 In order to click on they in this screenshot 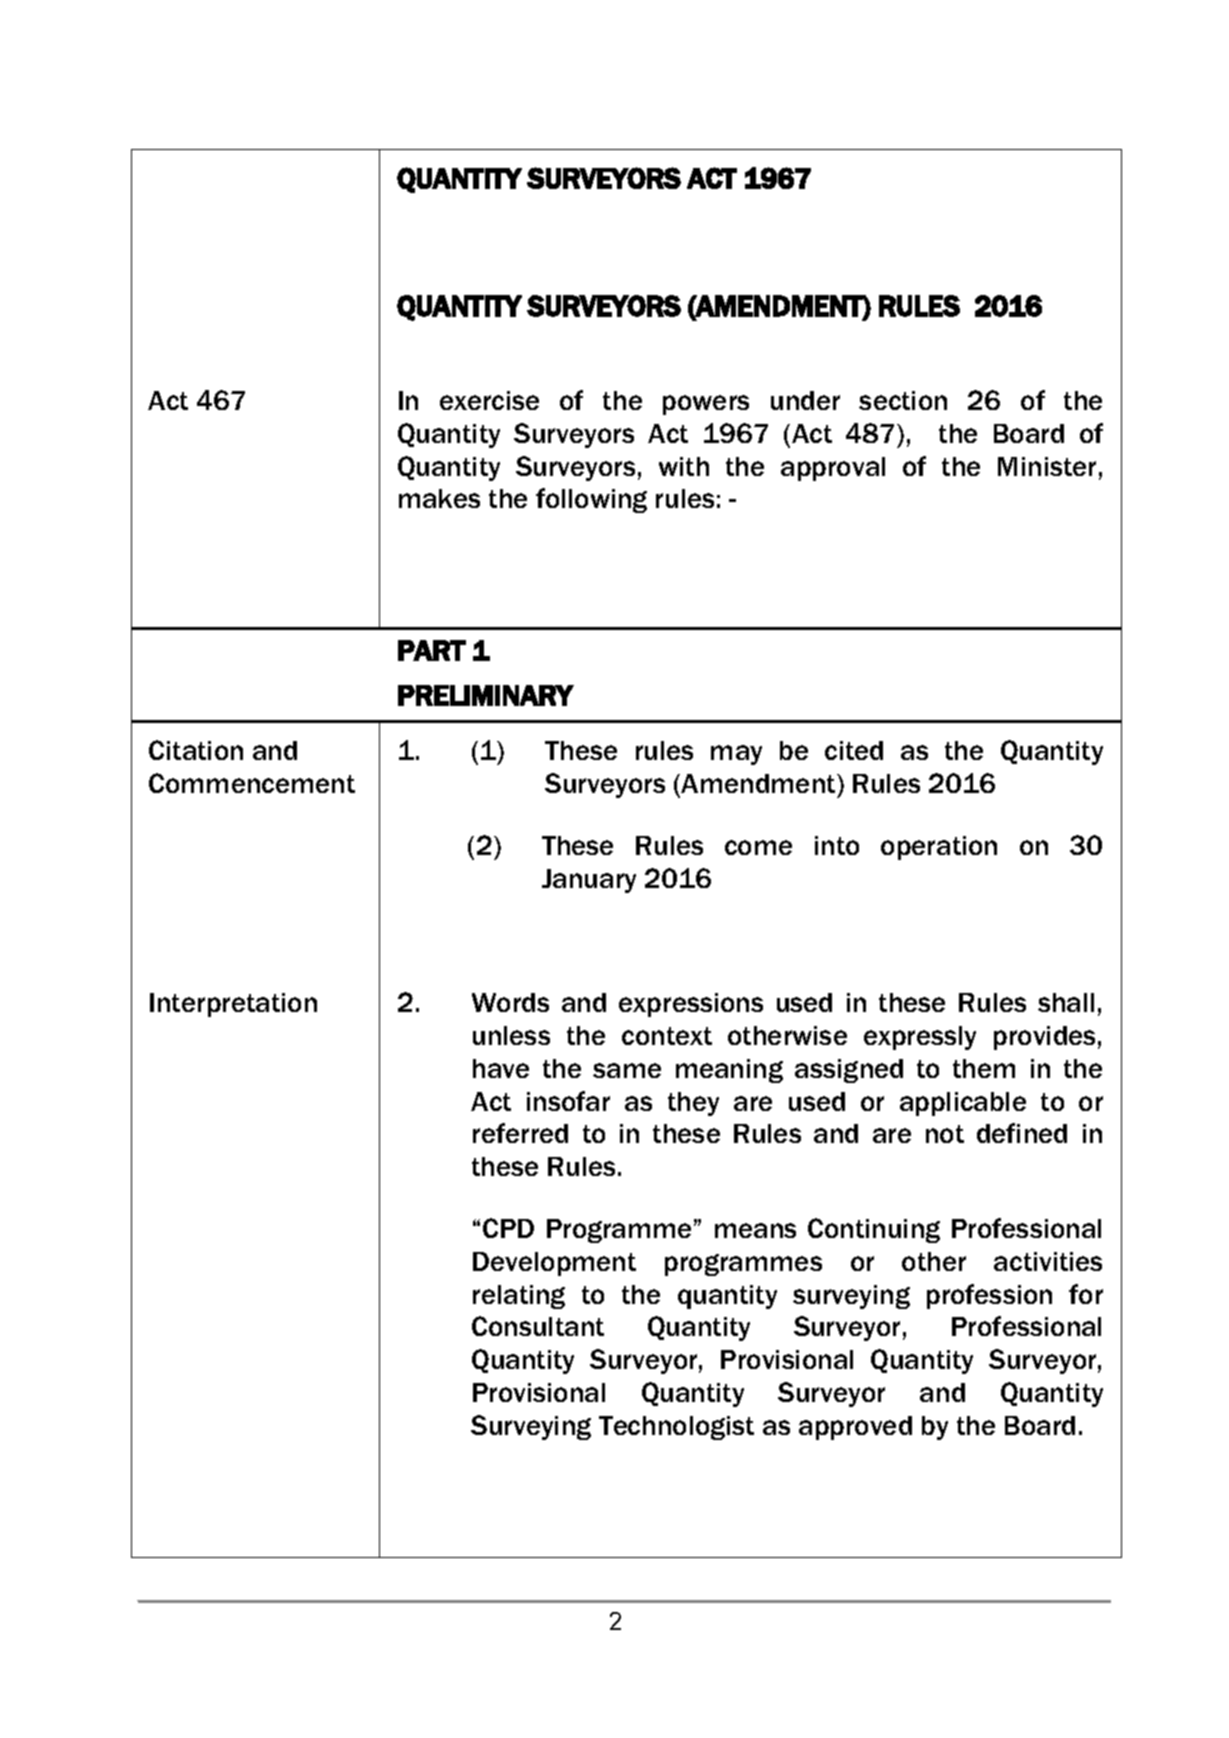, I will do `click(693, 1104)`.
